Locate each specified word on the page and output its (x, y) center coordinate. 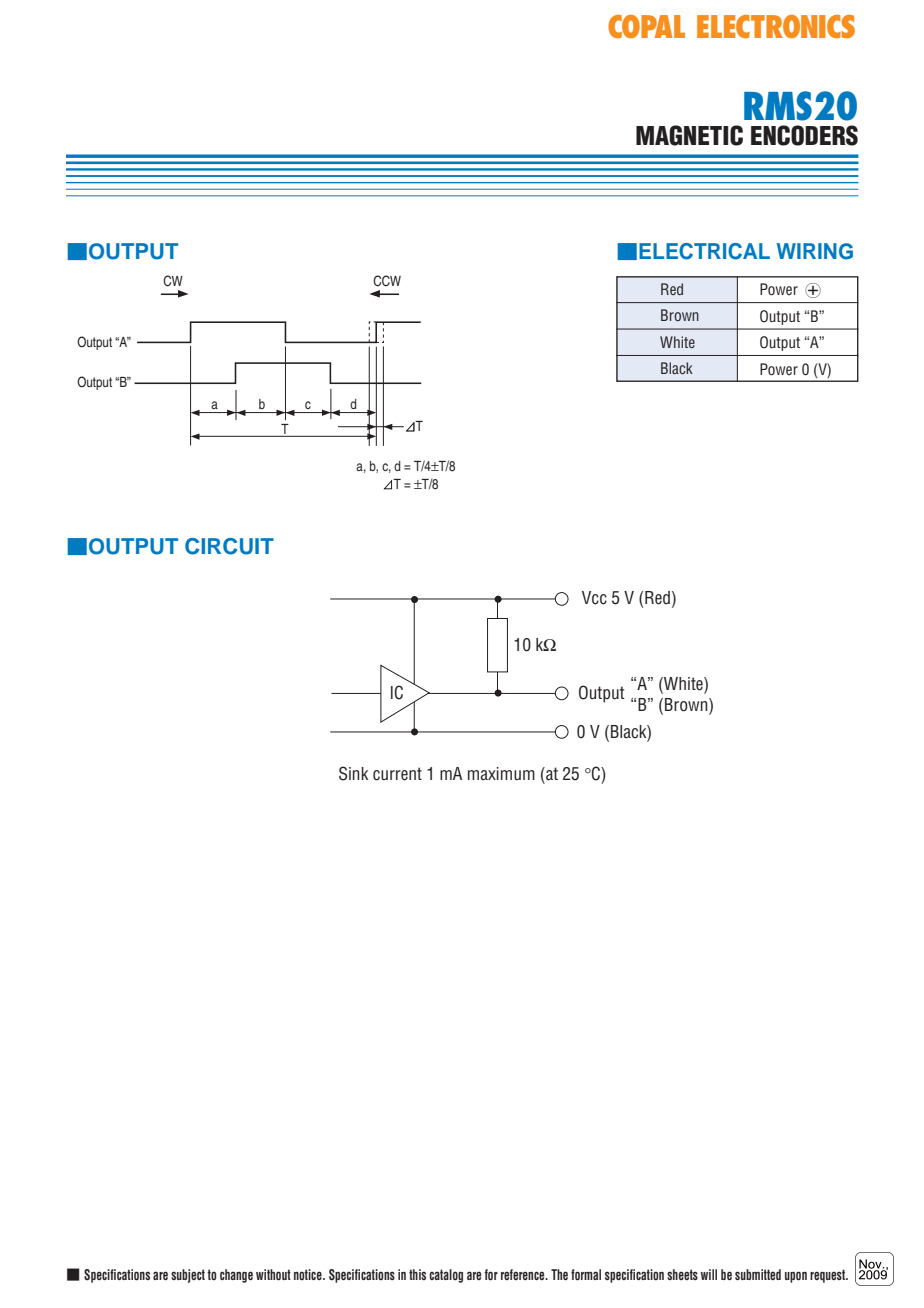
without (273, 1275)
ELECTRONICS (776, 26)
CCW (387, 281)
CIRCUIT (229, 546)
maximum (501, 773)
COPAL (646, 26)
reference (524, 1274)
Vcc (594, 598)
